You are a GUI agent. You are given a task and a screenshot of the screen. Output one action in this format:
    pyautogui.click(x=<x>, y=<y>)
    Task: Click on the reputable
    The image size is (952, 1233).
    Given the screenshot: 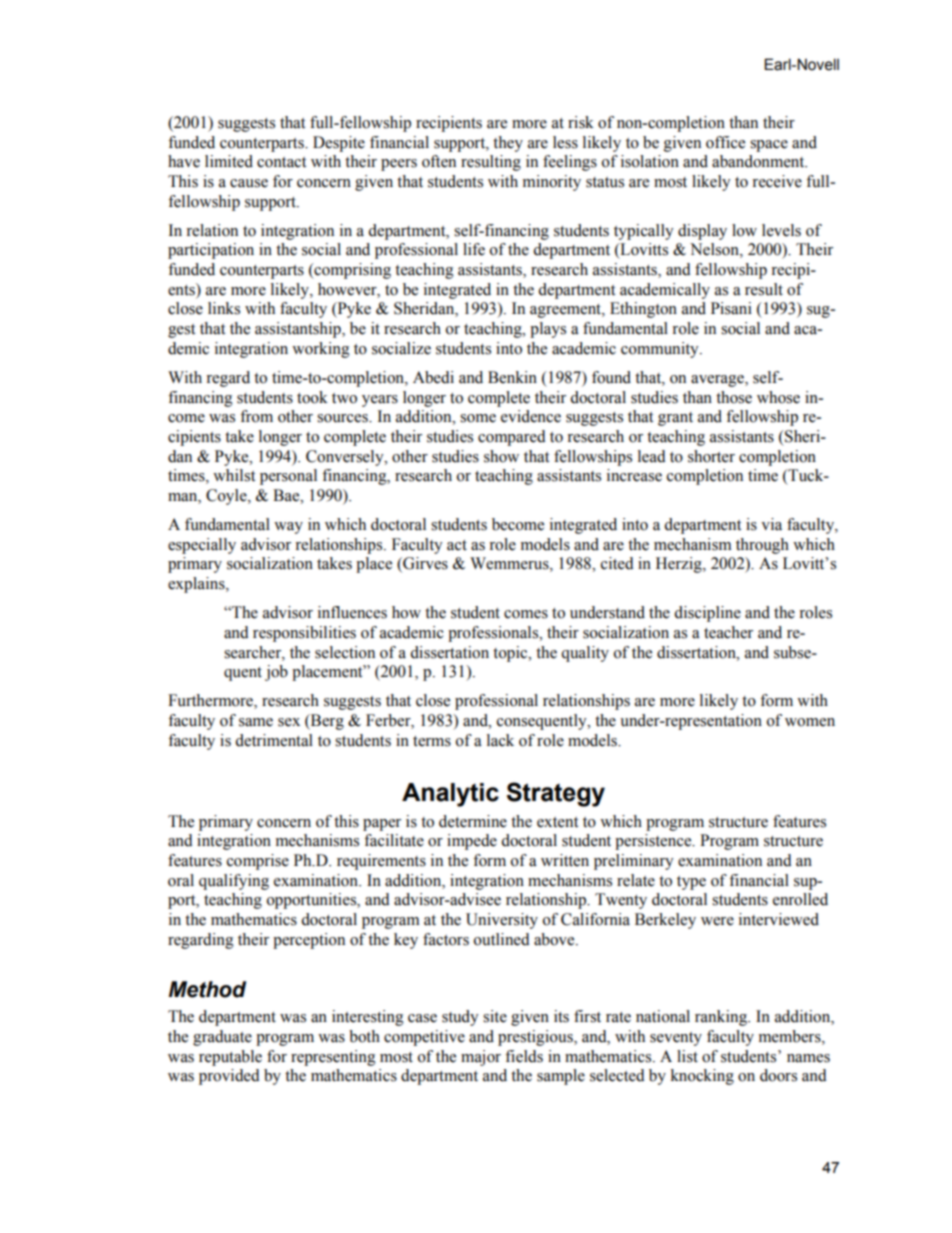 What is the action you would take?
    pyautogui.click(x=230, y=1058)
